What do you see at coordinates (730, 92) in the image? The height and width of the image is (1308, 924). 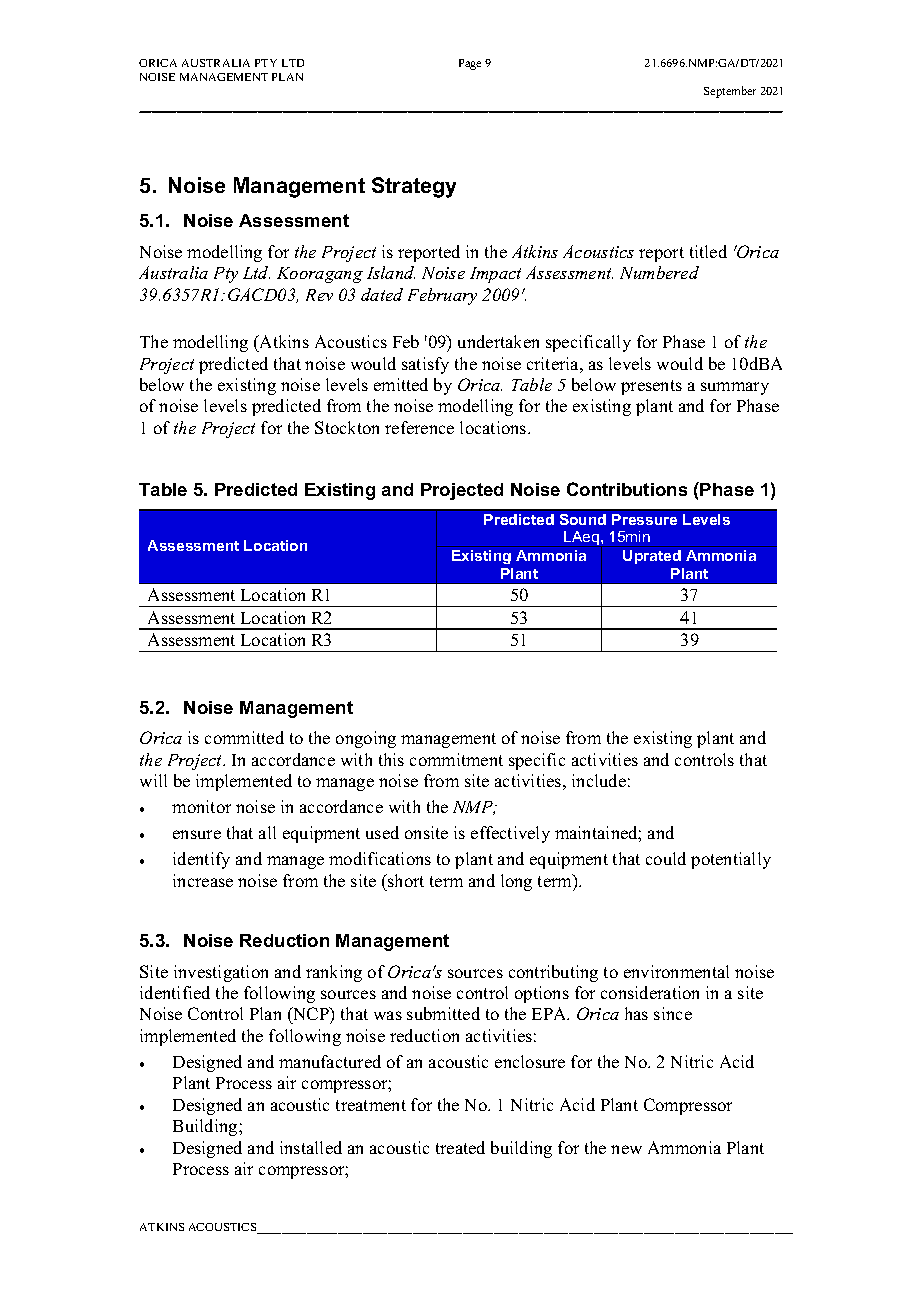 I see `September` at bounding box center [730, 92].
